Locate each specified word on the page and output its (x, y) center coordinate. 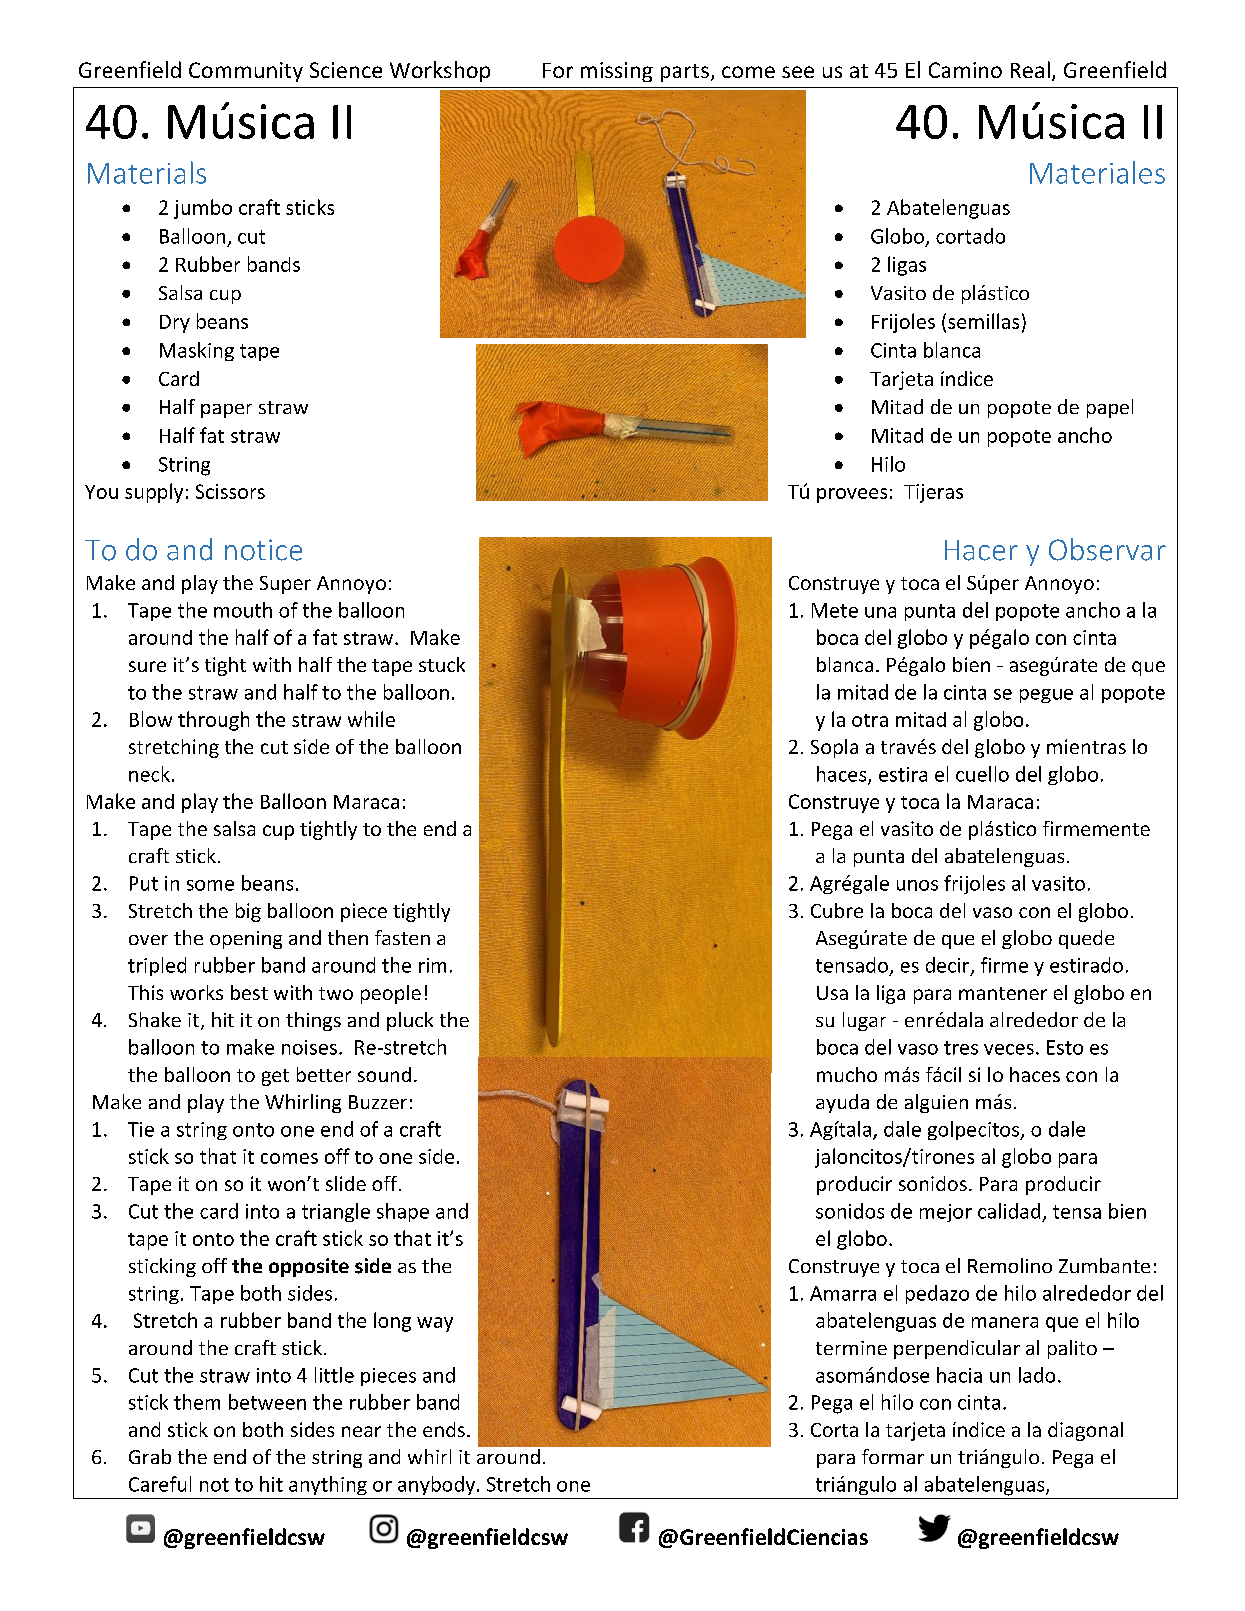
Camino (965, 70)
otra (870, 720)
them (197, 1402)
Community (246, 72)
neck (149, 774)
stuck (442, 664)
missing (617, 72)
